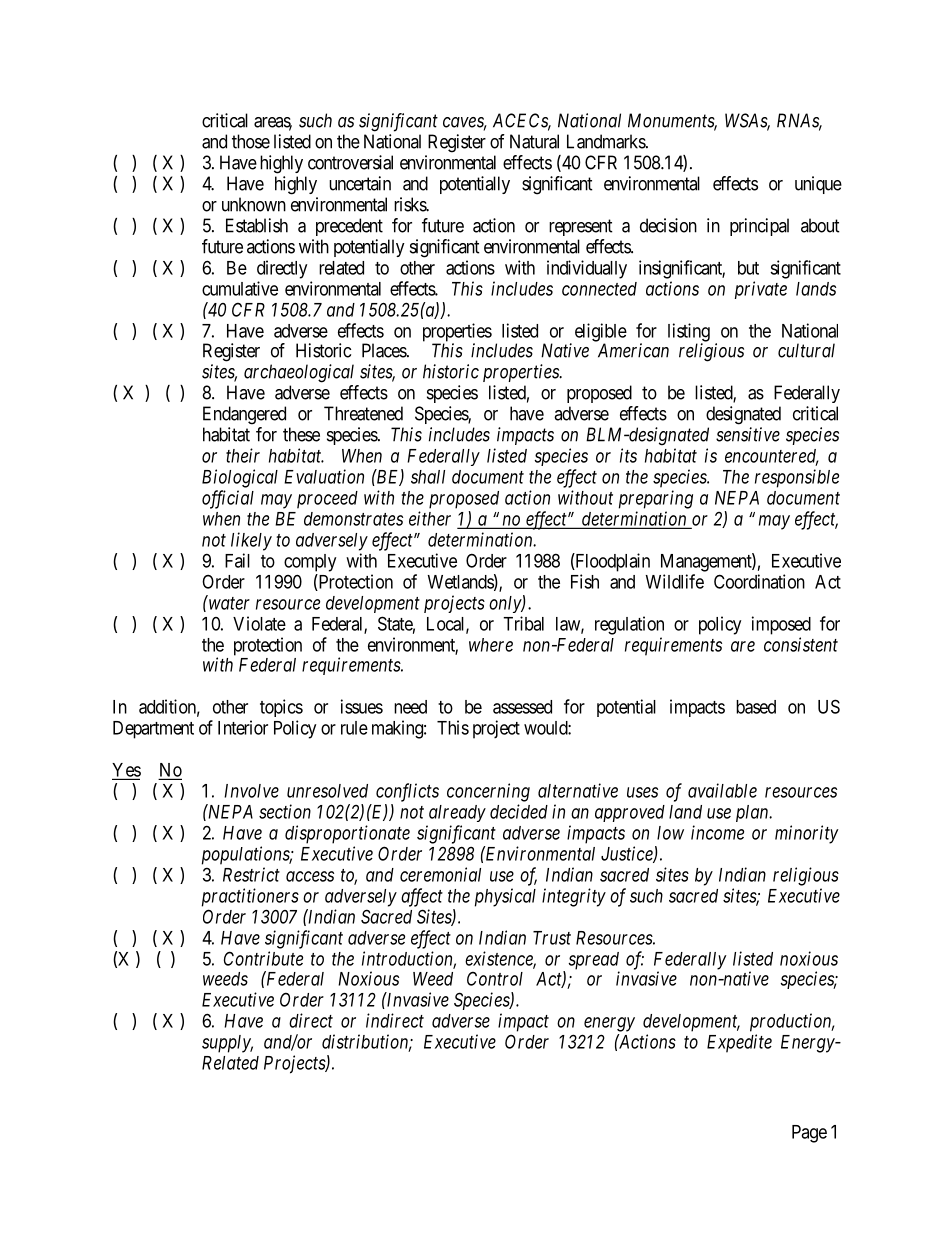 The width and height of the screenshot is (952, 1233). I want to click on concerning, so click(488, 792).
